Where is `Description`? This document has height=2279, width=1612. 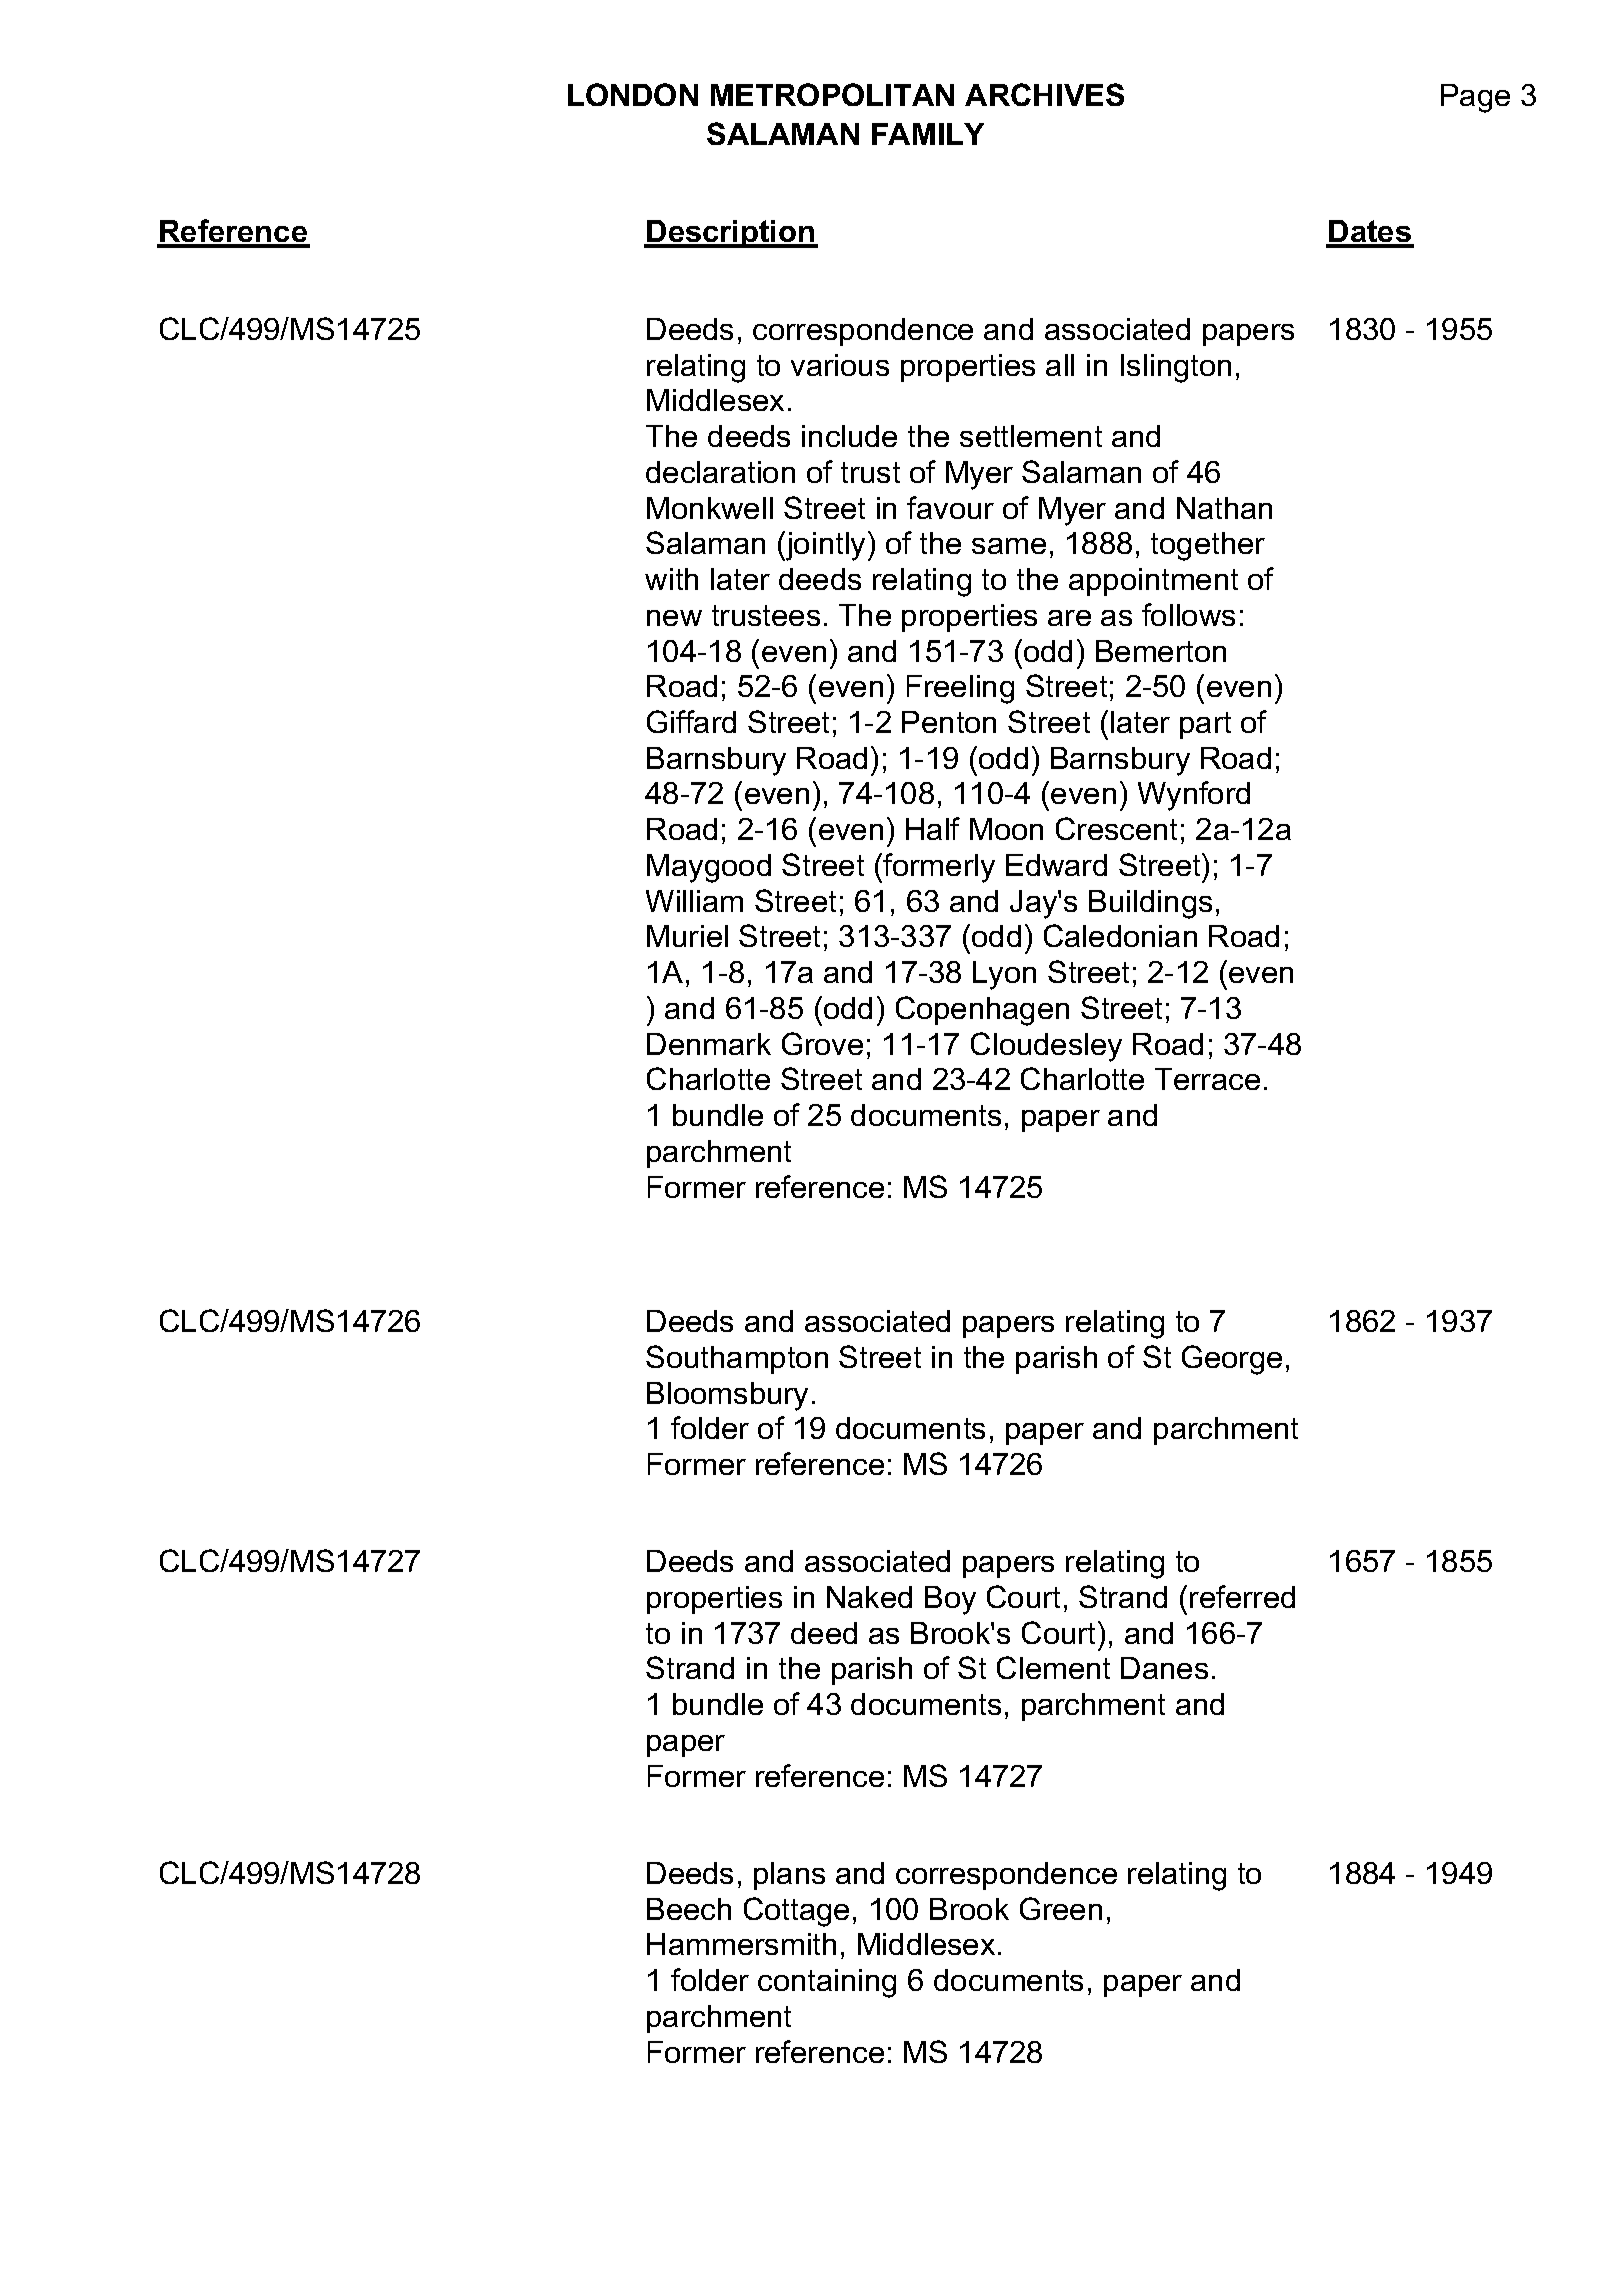
Description is located at coordinates (731, 234).
